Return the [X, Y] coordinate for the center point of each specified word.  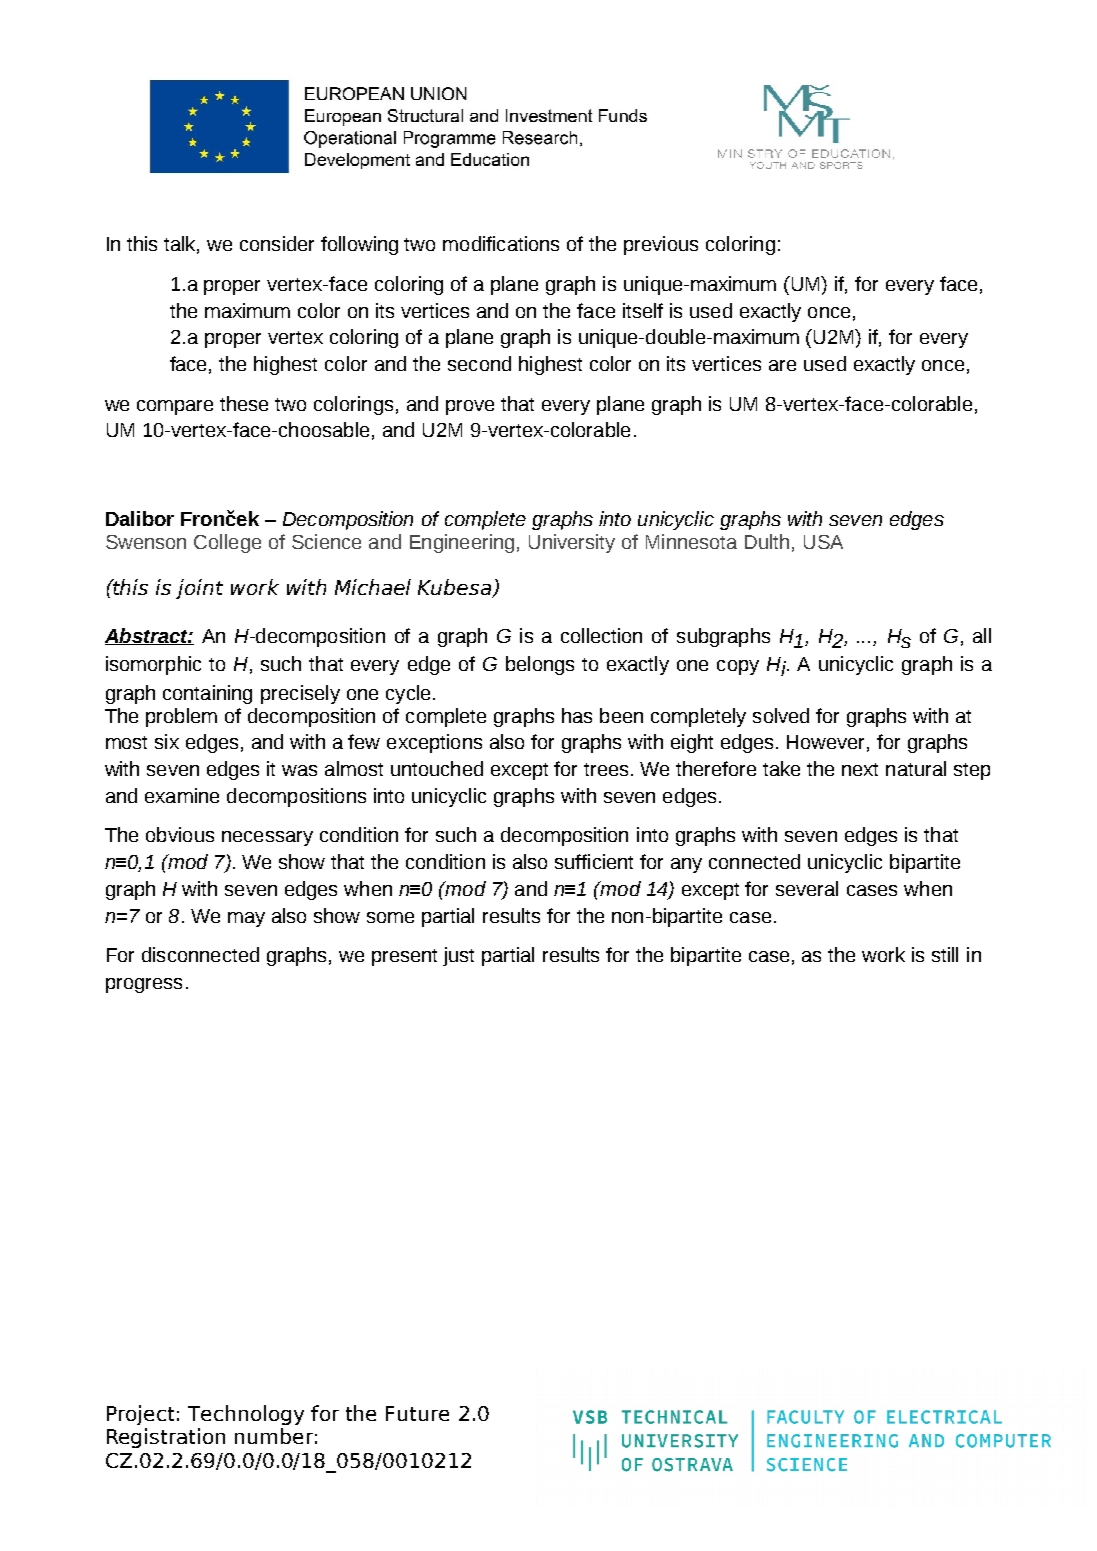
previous [661, 245]
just [458, 956]
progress [144, 985]
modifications [501, 243]
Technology [246, 1415]
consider [277, 243]
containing [207, 694]
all [982, 635]
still [945, 954]
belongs [540, 665]
